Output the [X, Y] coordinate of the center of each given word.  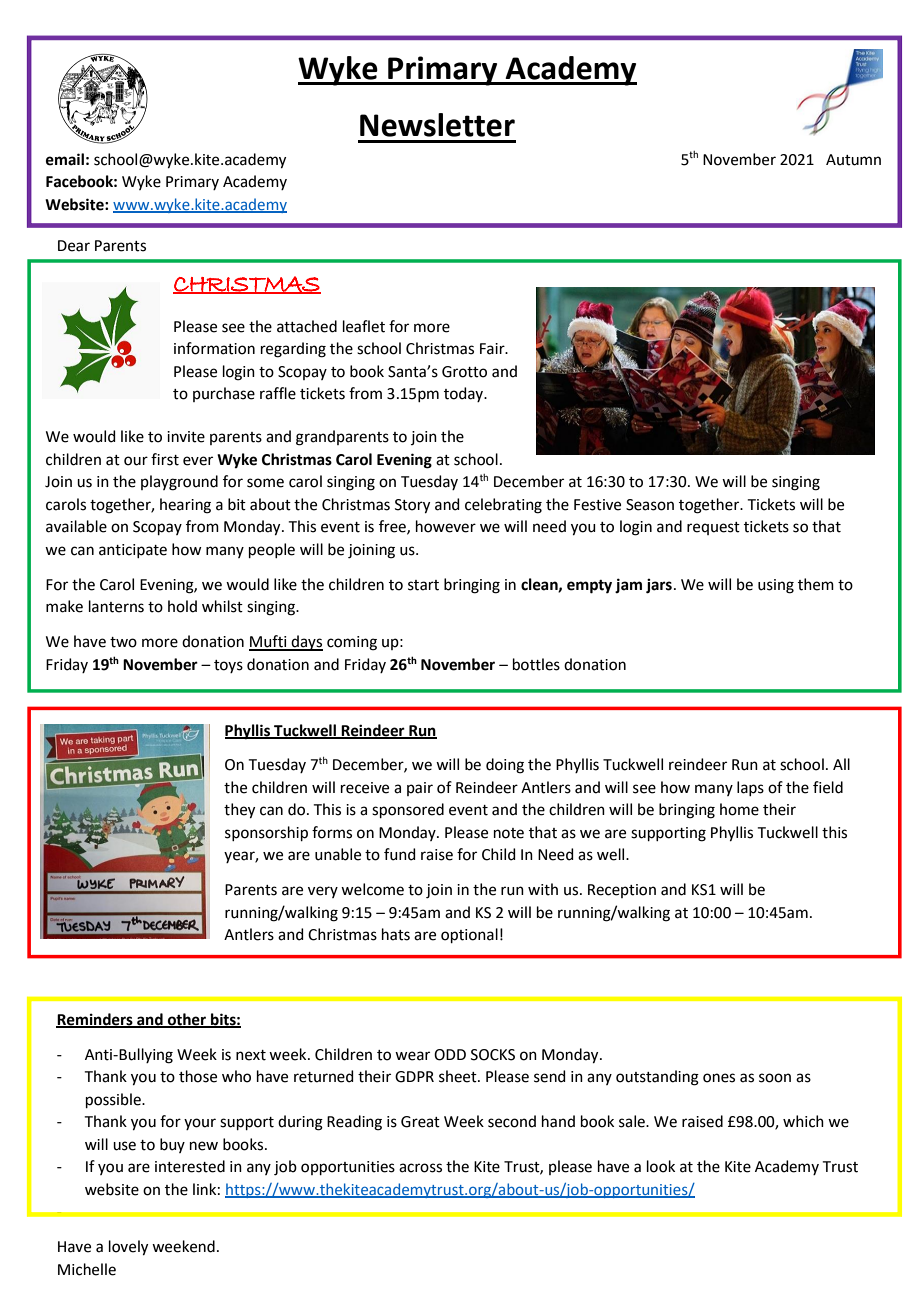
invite [186, 437]
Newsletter [437, 125]
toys [228, 666]
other [187, 1020]
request [713, 528]
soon [775, 1078]
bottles [536, 664]
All [841, 764]
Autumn [853, 160]
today [465, 394]
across [420, 1168]
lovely [128, 1248]
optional [469, 935]
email [65, 159]
